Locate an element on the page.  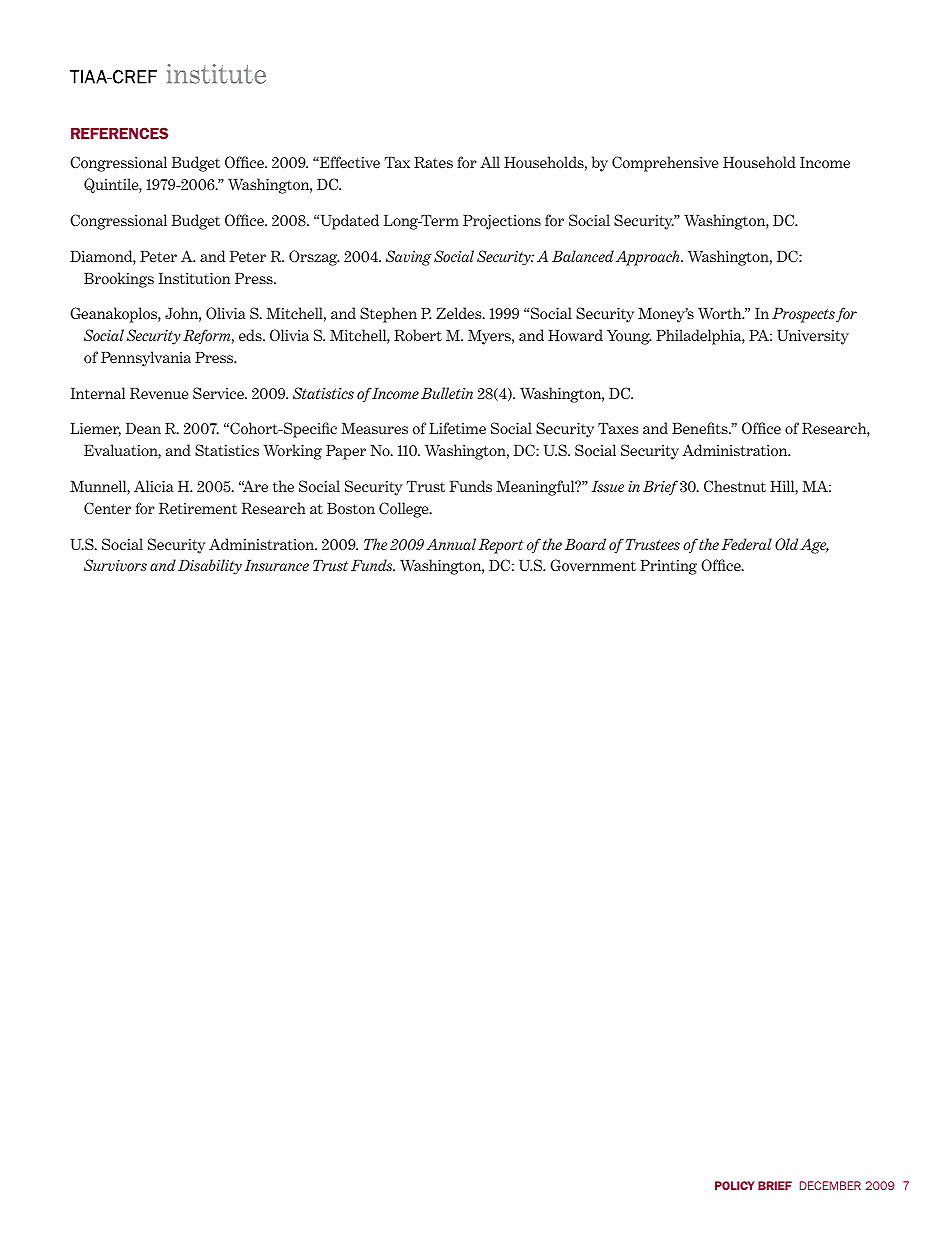
DECEMBER is located at coordinates (830, 1185).
